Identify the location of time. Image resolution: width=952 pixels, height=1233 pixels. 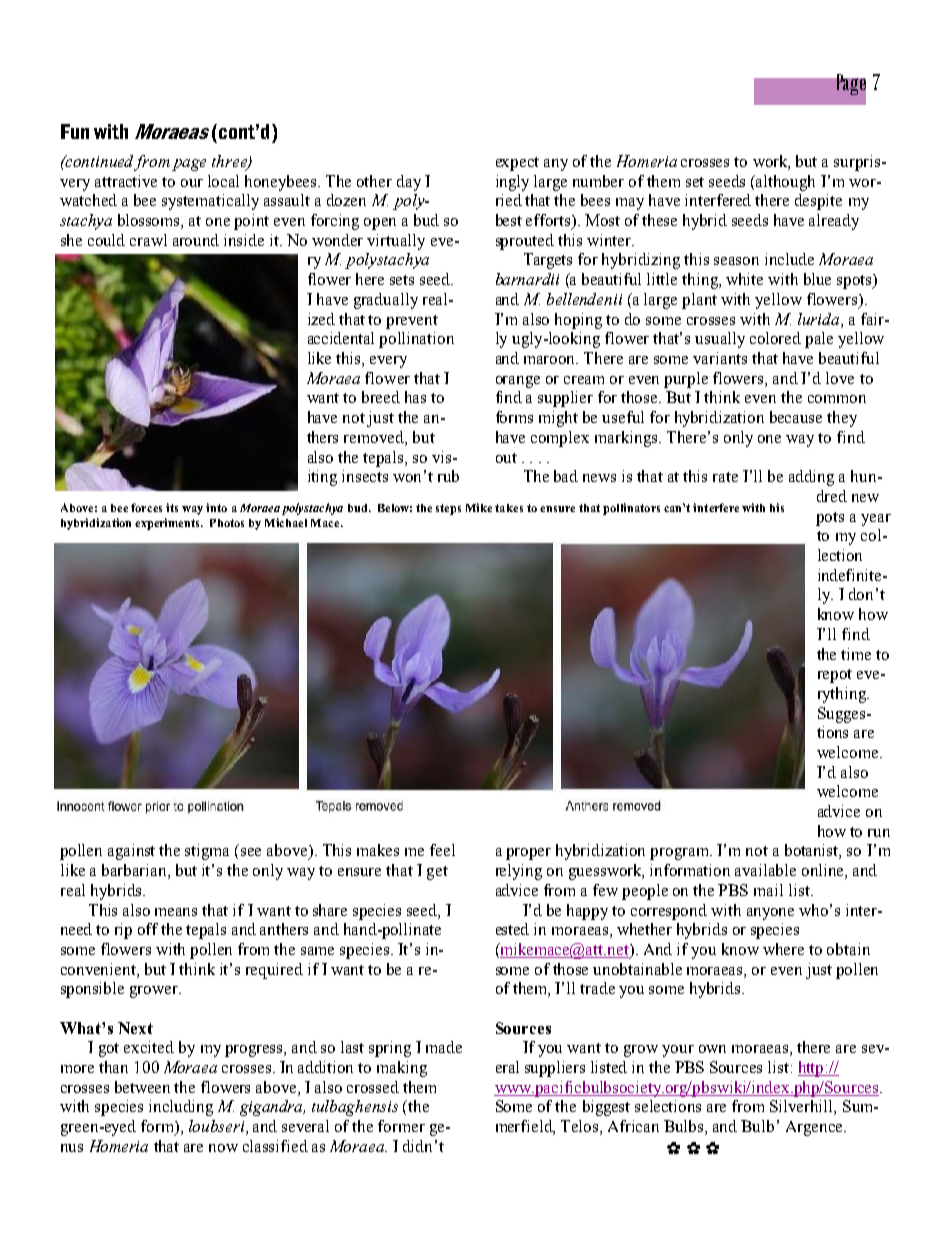
(856, 654).
